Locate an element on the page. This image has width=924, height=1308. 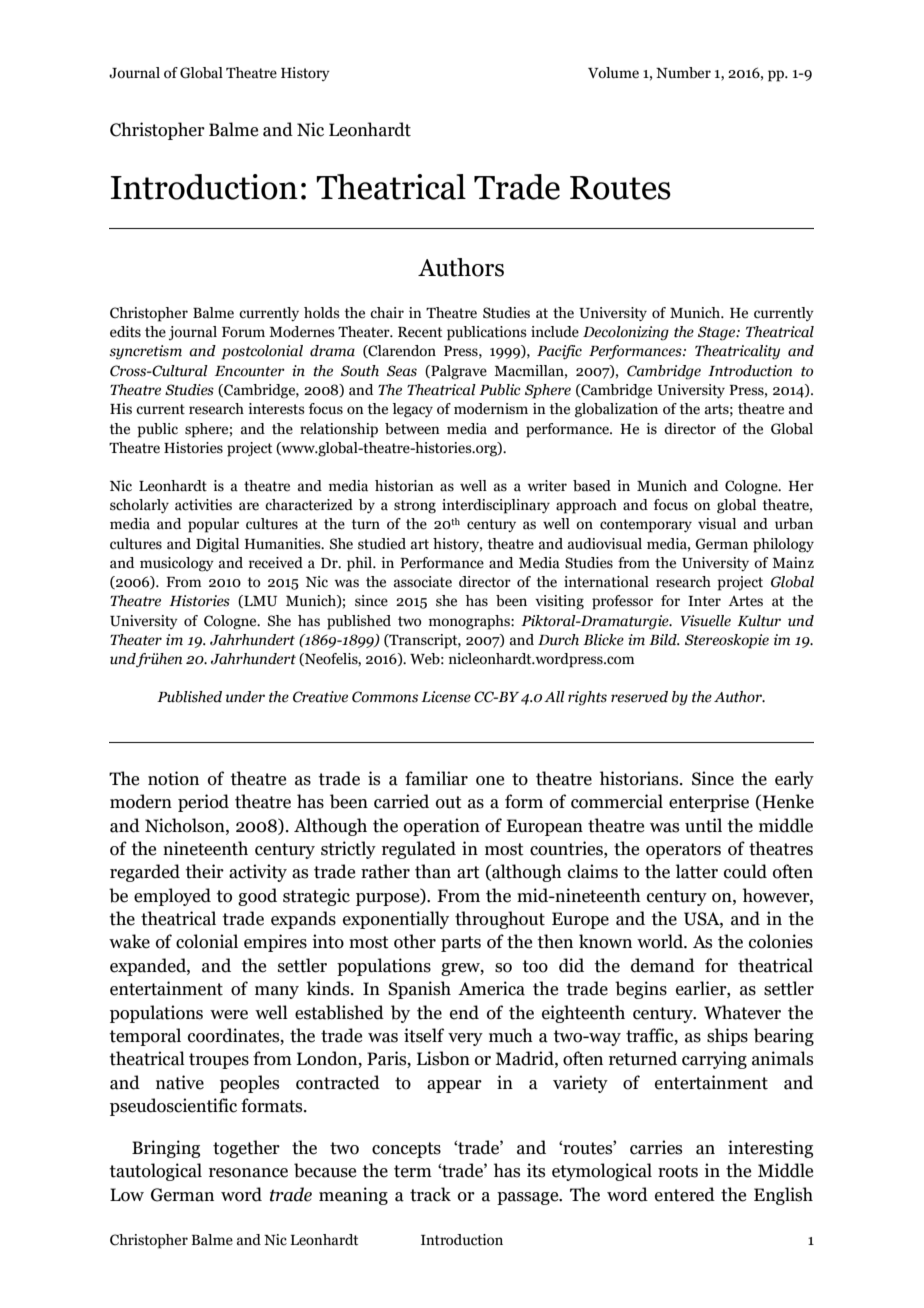
associate is located at coordinates (423, 582).
